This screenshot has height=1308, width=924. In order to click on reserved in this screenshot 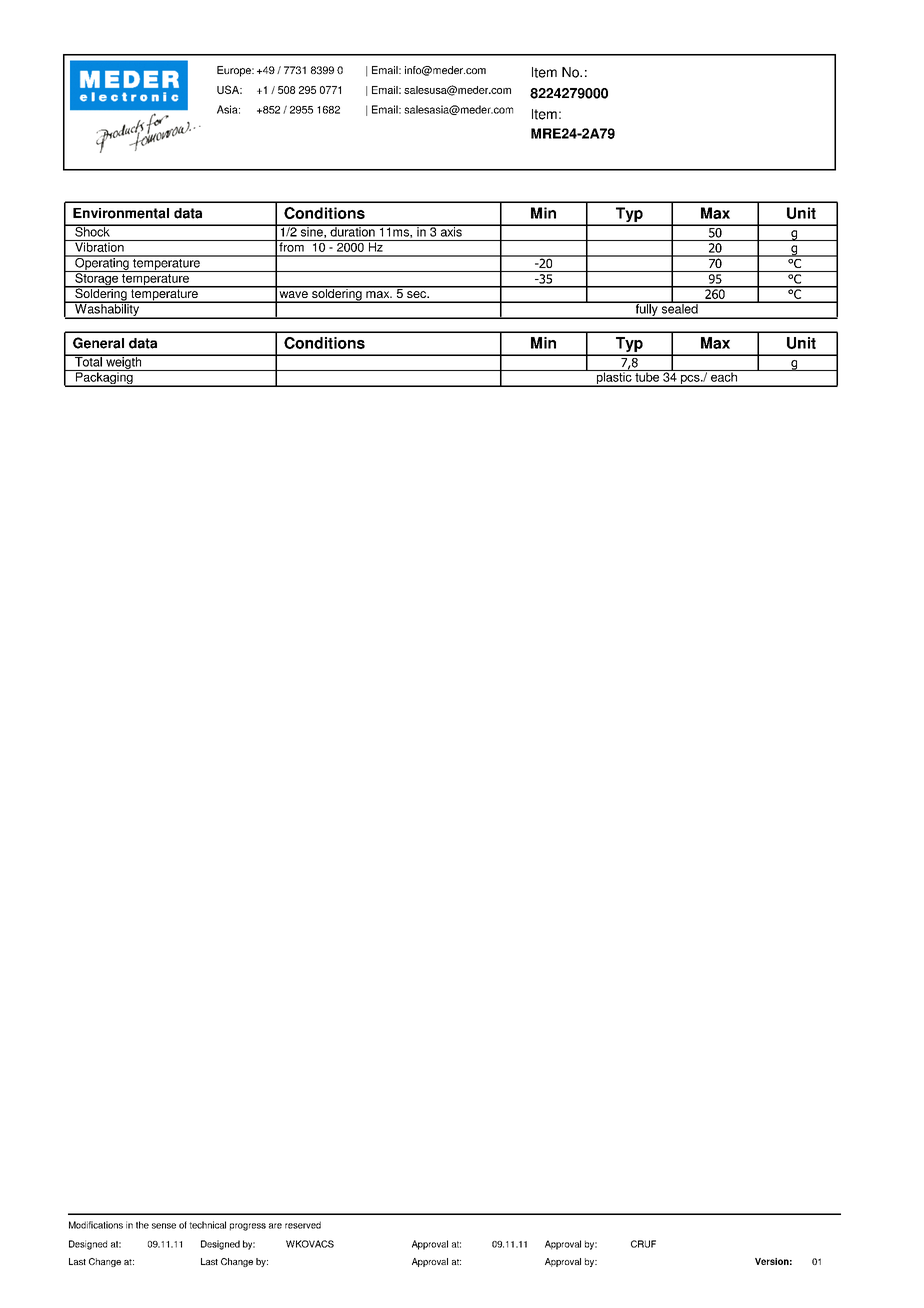, I will do `click(303, 1225)`.
